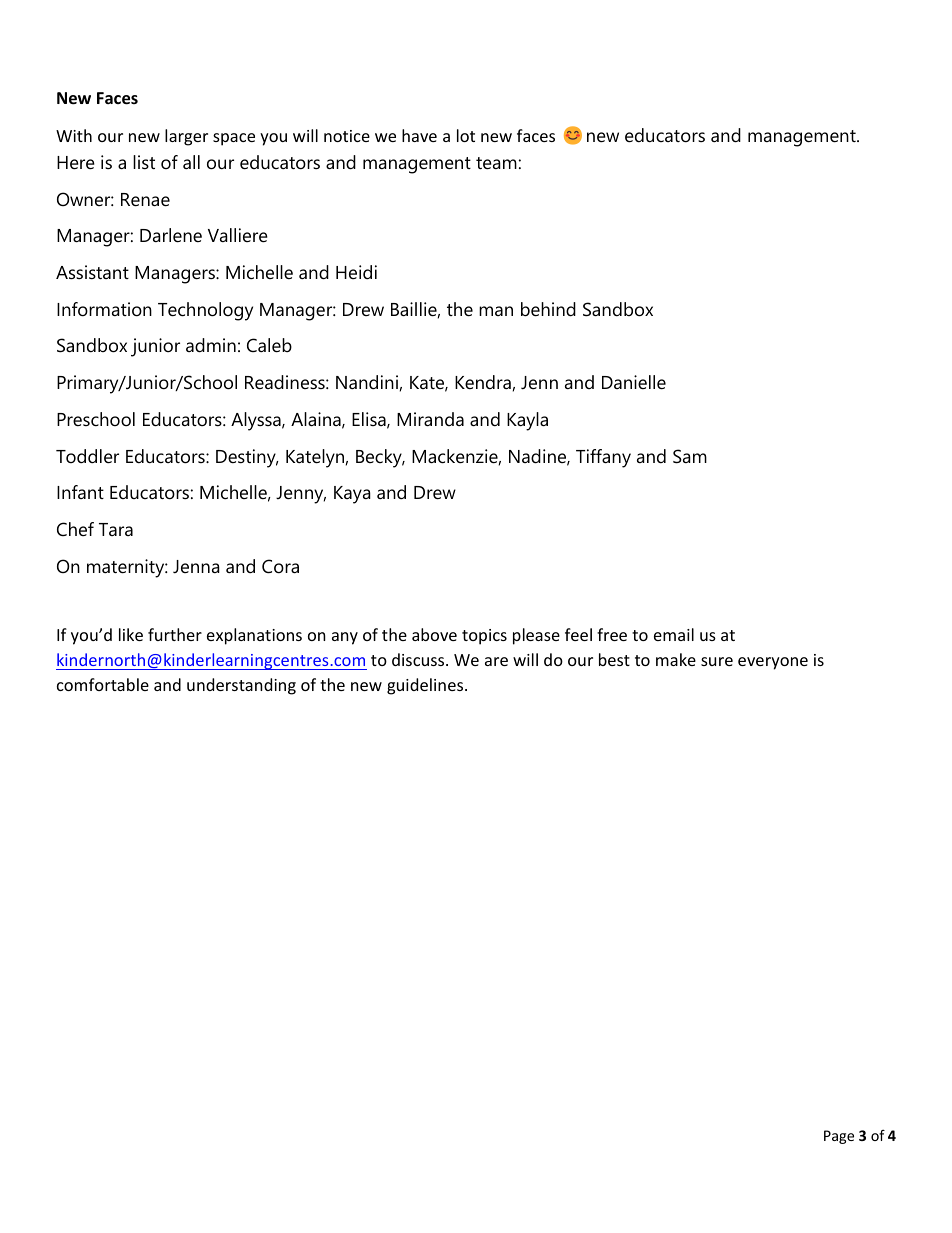 This document has width=952, height=1233. What do you see at coordinates (839, 1137) in the document?
I see `Page` at bounding box center [839, 1137].
